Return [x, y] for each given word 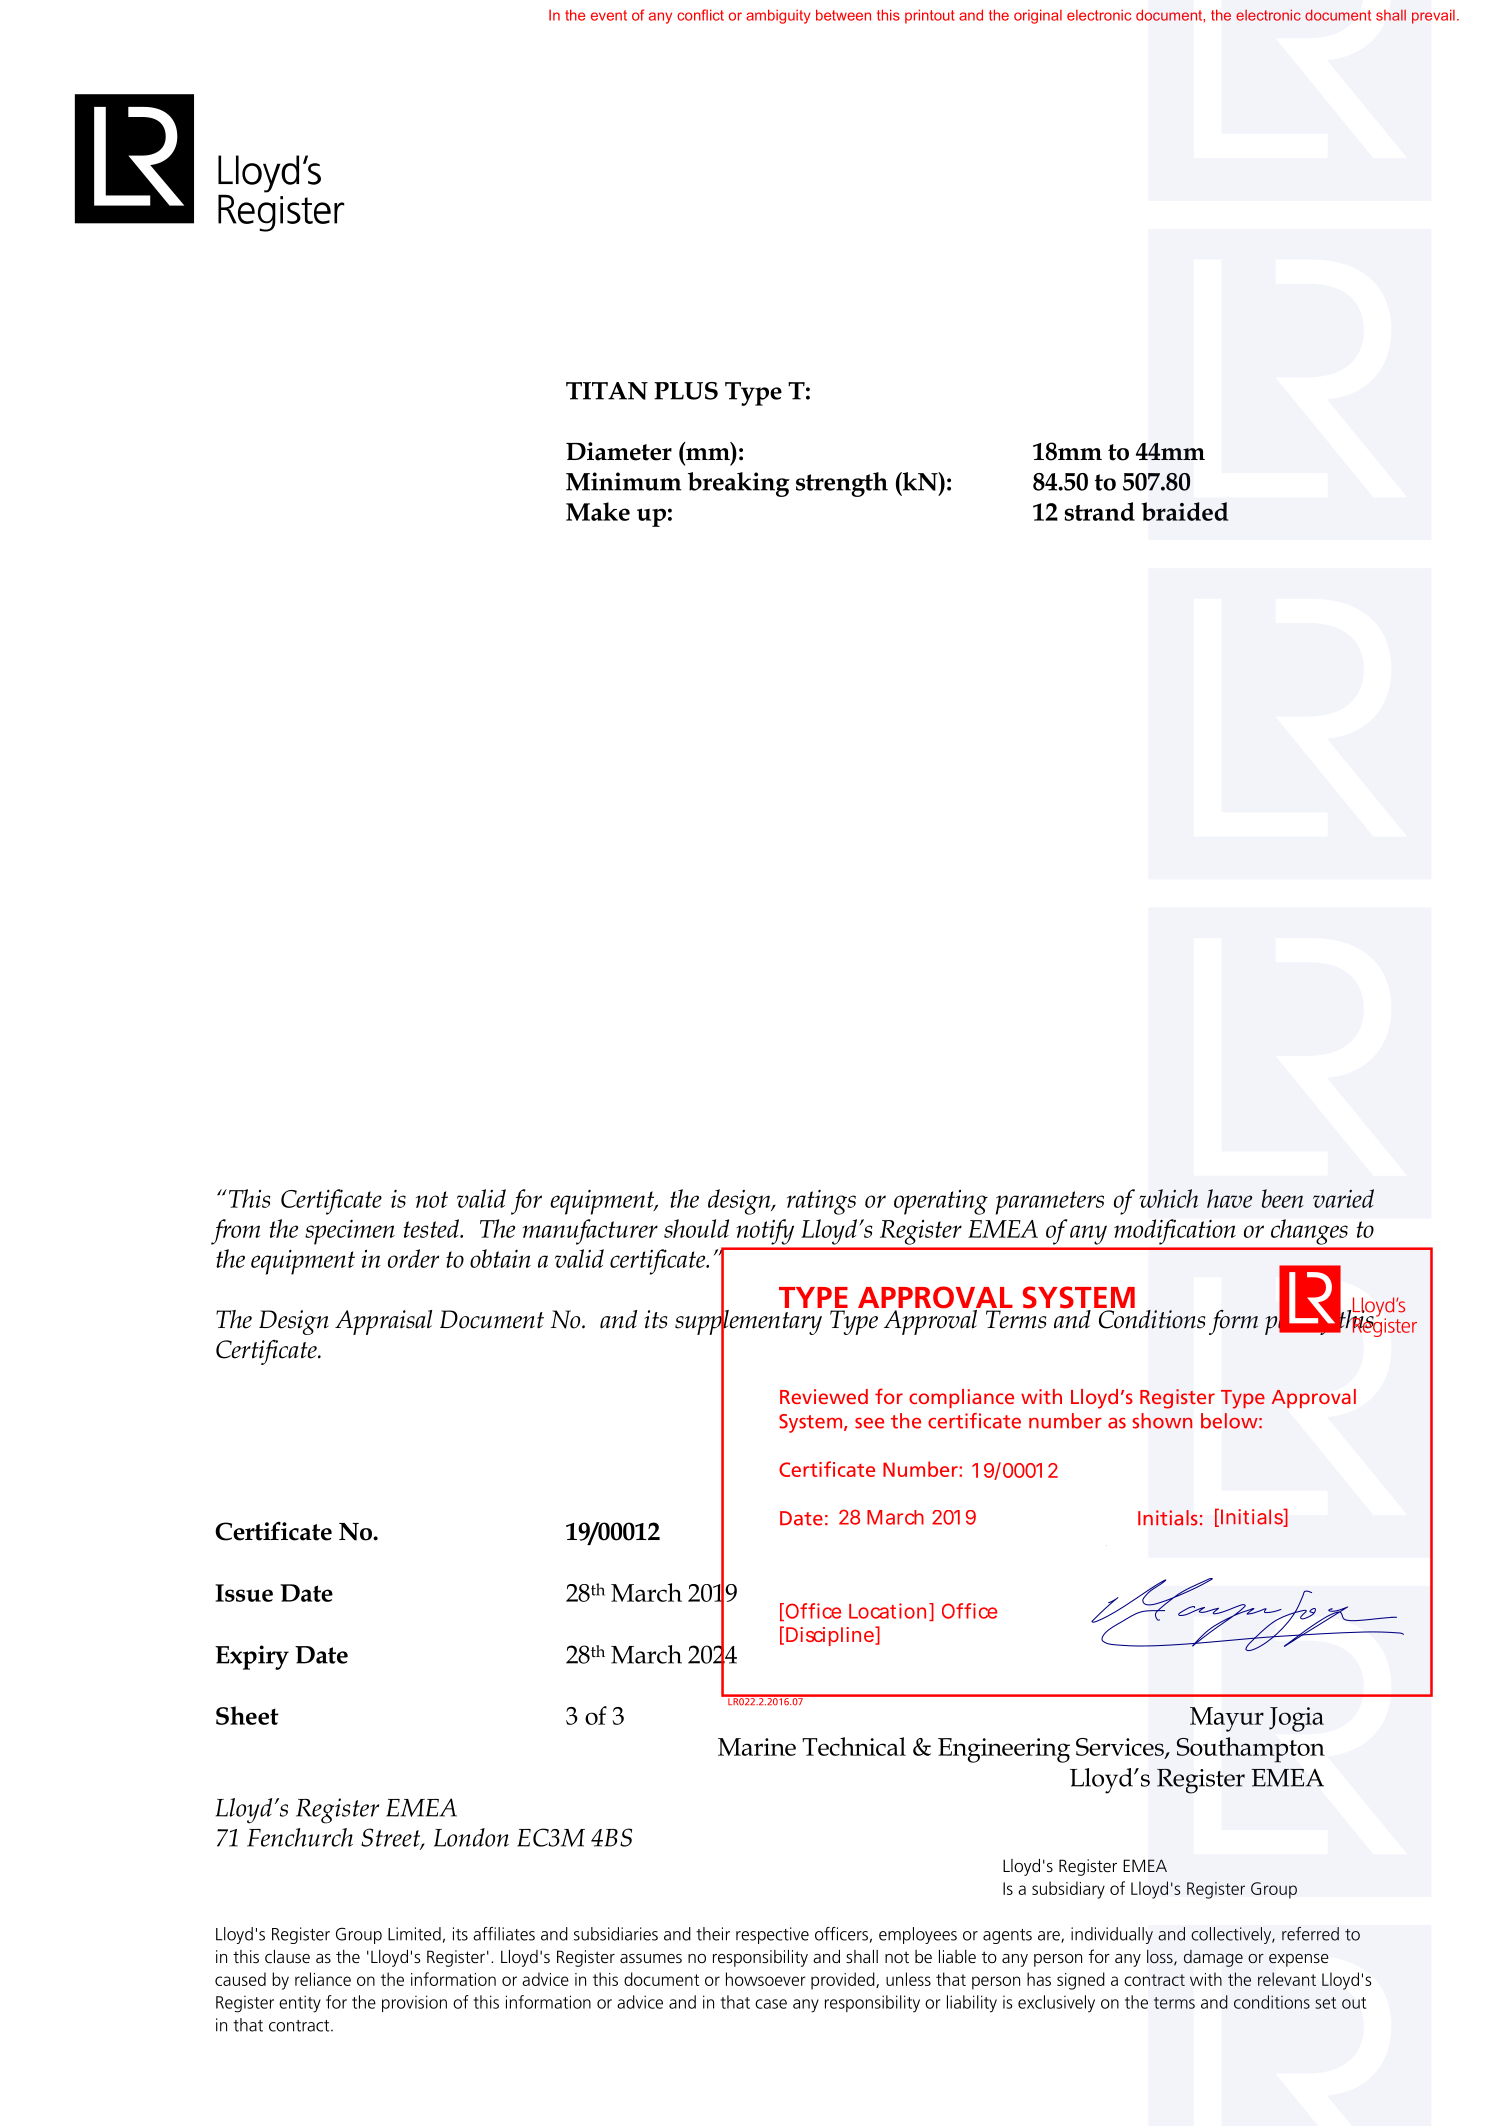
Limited [414, 1934]
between [843, 15]
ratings [821, 1202]
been [1283, 1198]
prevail [1433, 16]
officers [841, 1934]
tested [432, 1228]
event [609, 15]
